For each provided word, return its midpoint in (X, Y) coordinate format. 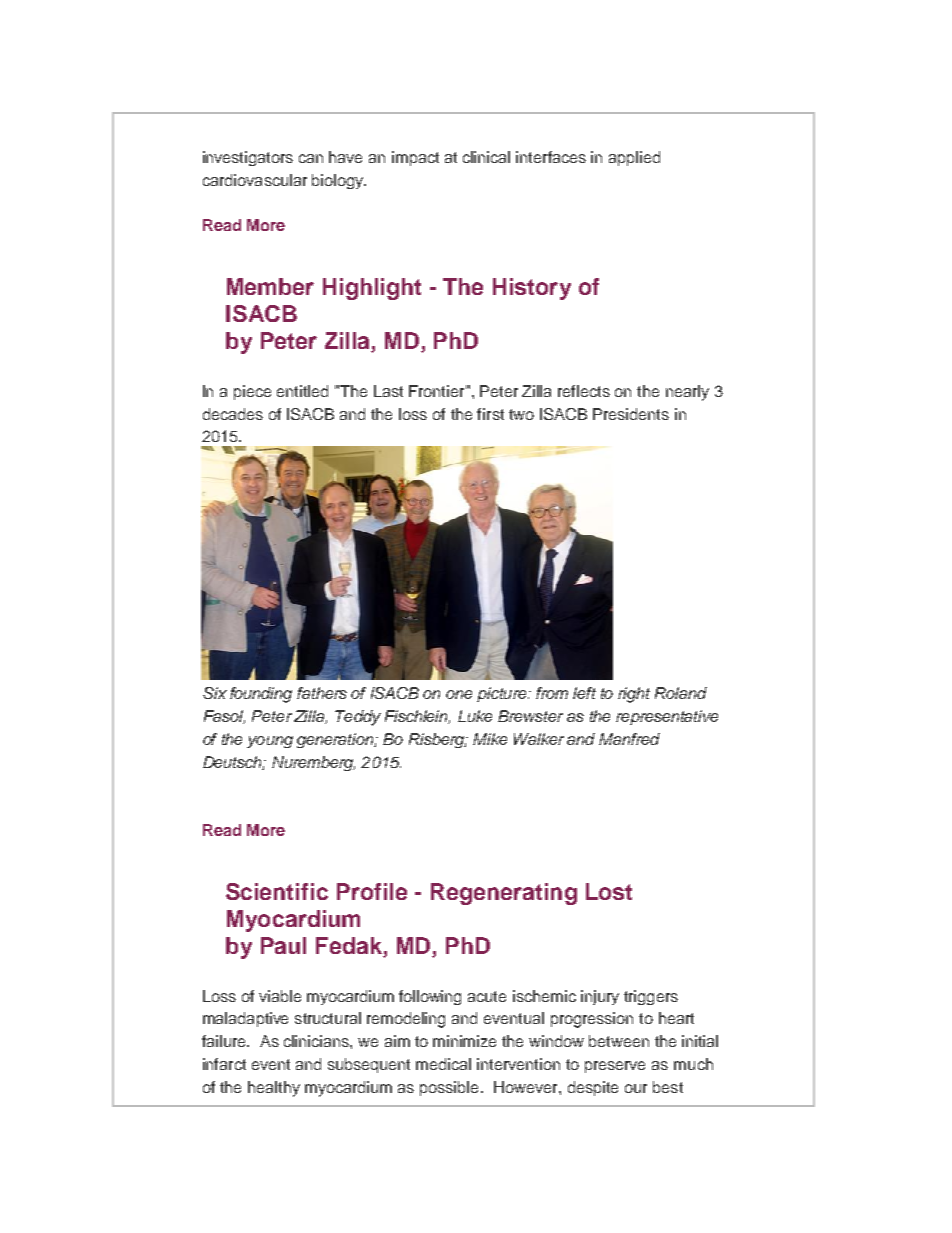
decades (233, 414)
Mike (490, 739)
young (270, 742)
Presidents (631, 414)
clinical (486, 157)
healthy (274, 1089)
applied (634, 158)
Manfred (629, 739)
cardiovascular (255, 180)
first (490, 414)
